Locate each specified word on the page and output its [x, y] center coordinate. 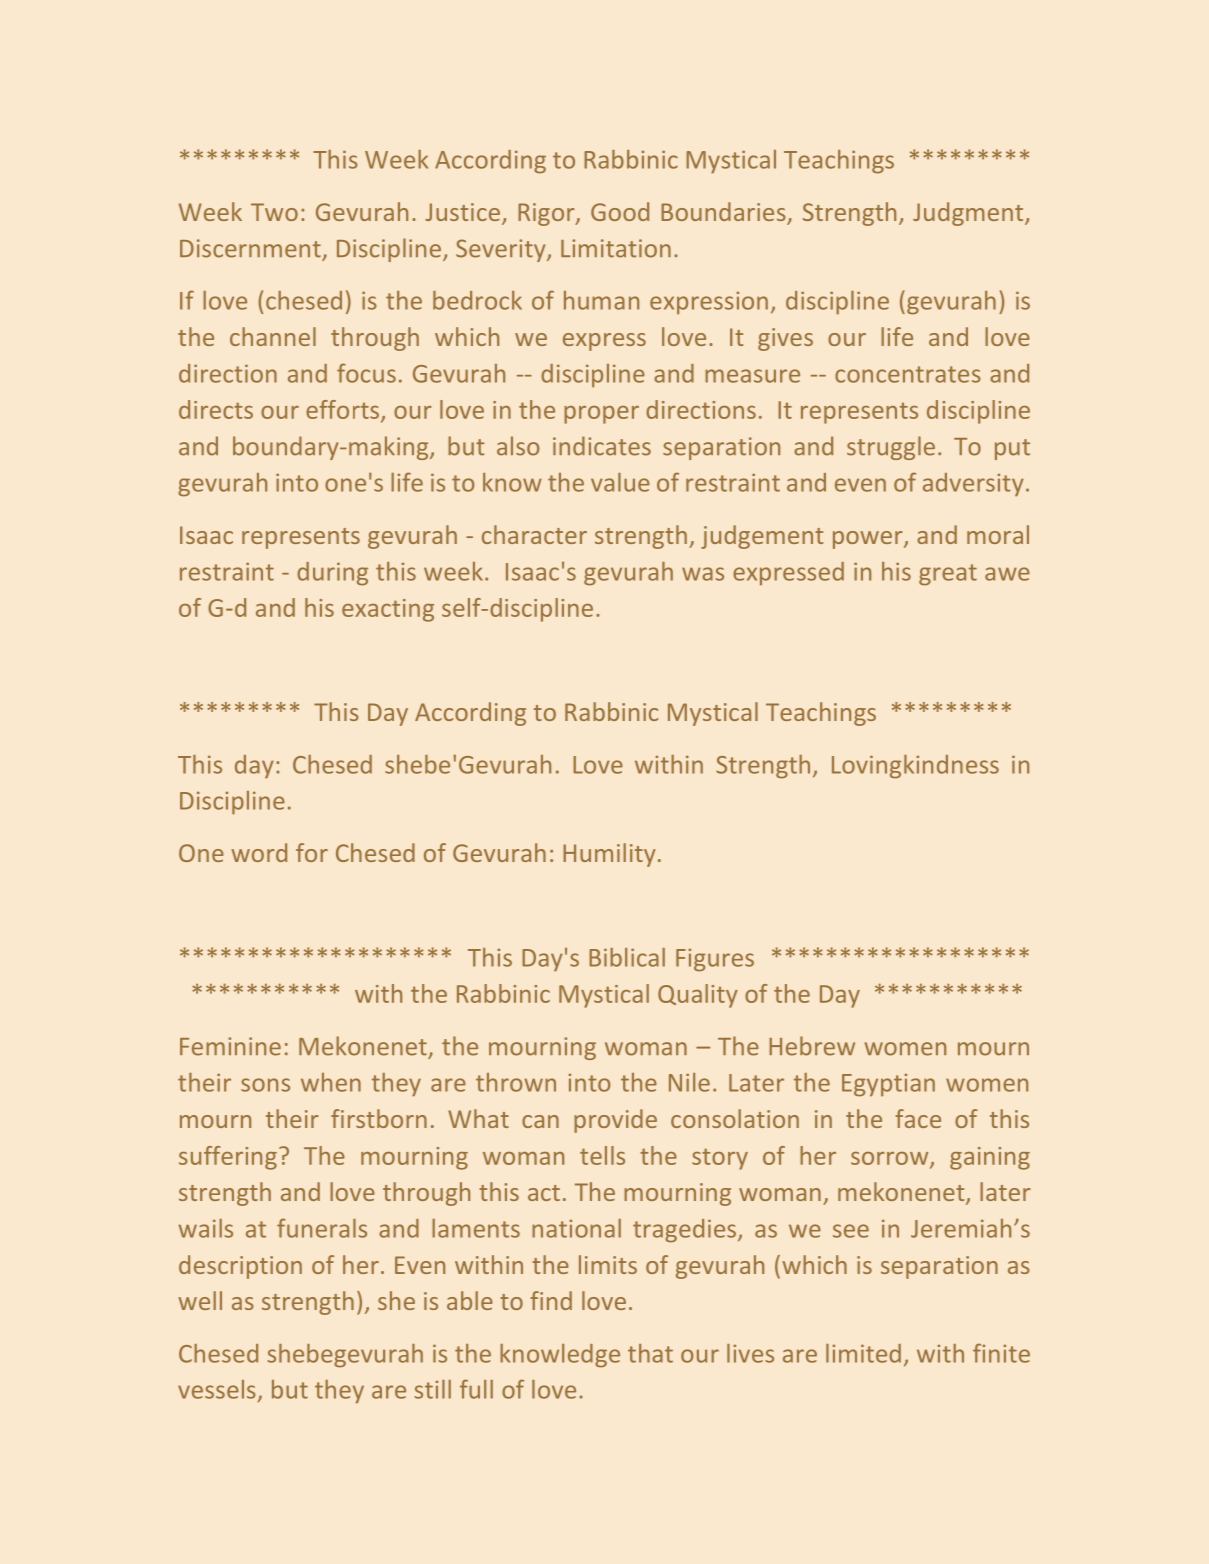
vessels [217, 1389]
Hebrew [812, 1046]
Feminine [230, 1046]
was [703, 574]
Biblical [627, 957]
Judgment [969, 214]
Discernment [250, 248]
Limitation [616, 248]
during [332, 574]
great [948, 575]
